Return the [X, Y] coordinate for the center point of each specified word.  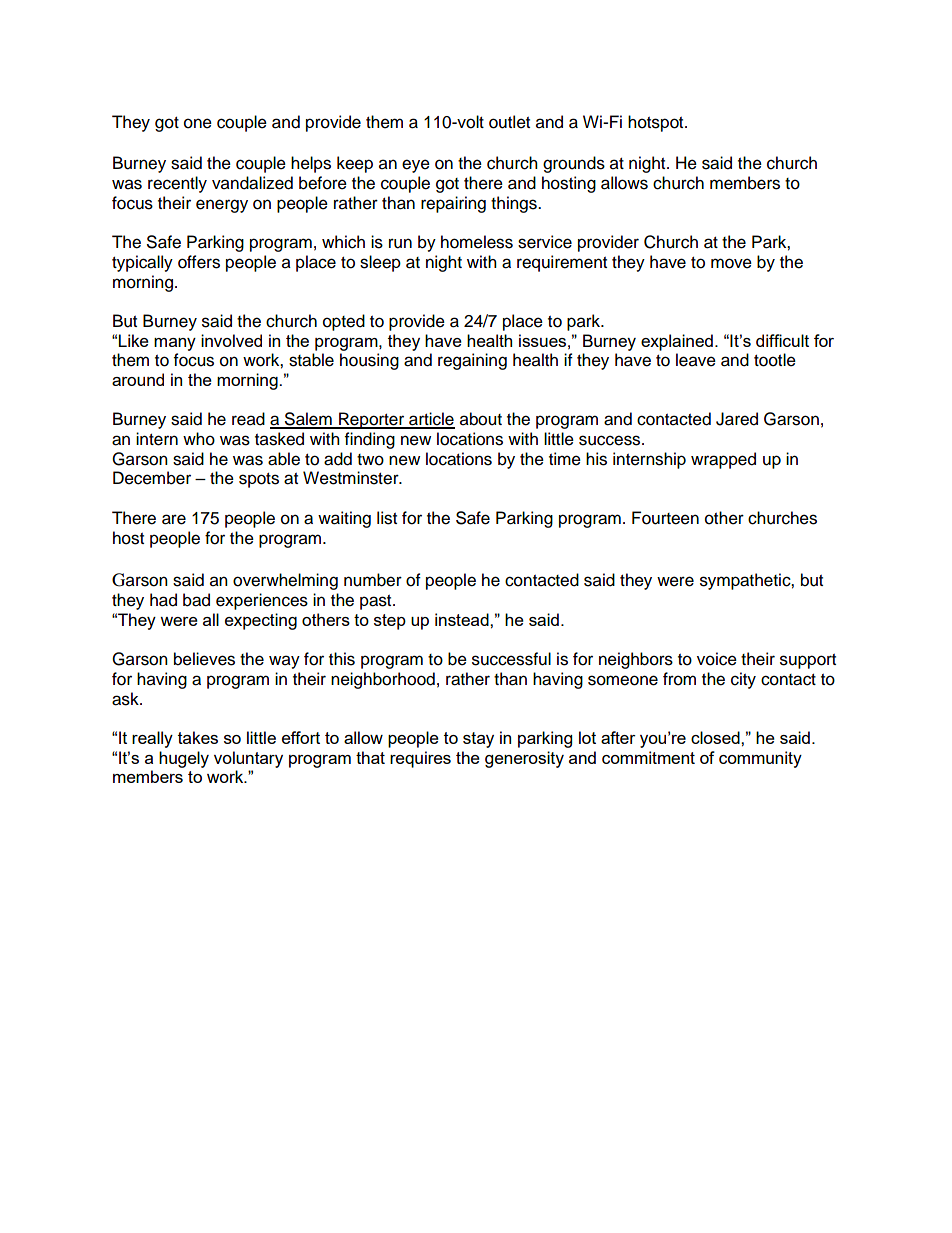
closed [716, 737]
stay [478, 740]
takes [198, 737]
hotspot [657, 123]
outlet [509, 122]
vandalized [252, 183]
